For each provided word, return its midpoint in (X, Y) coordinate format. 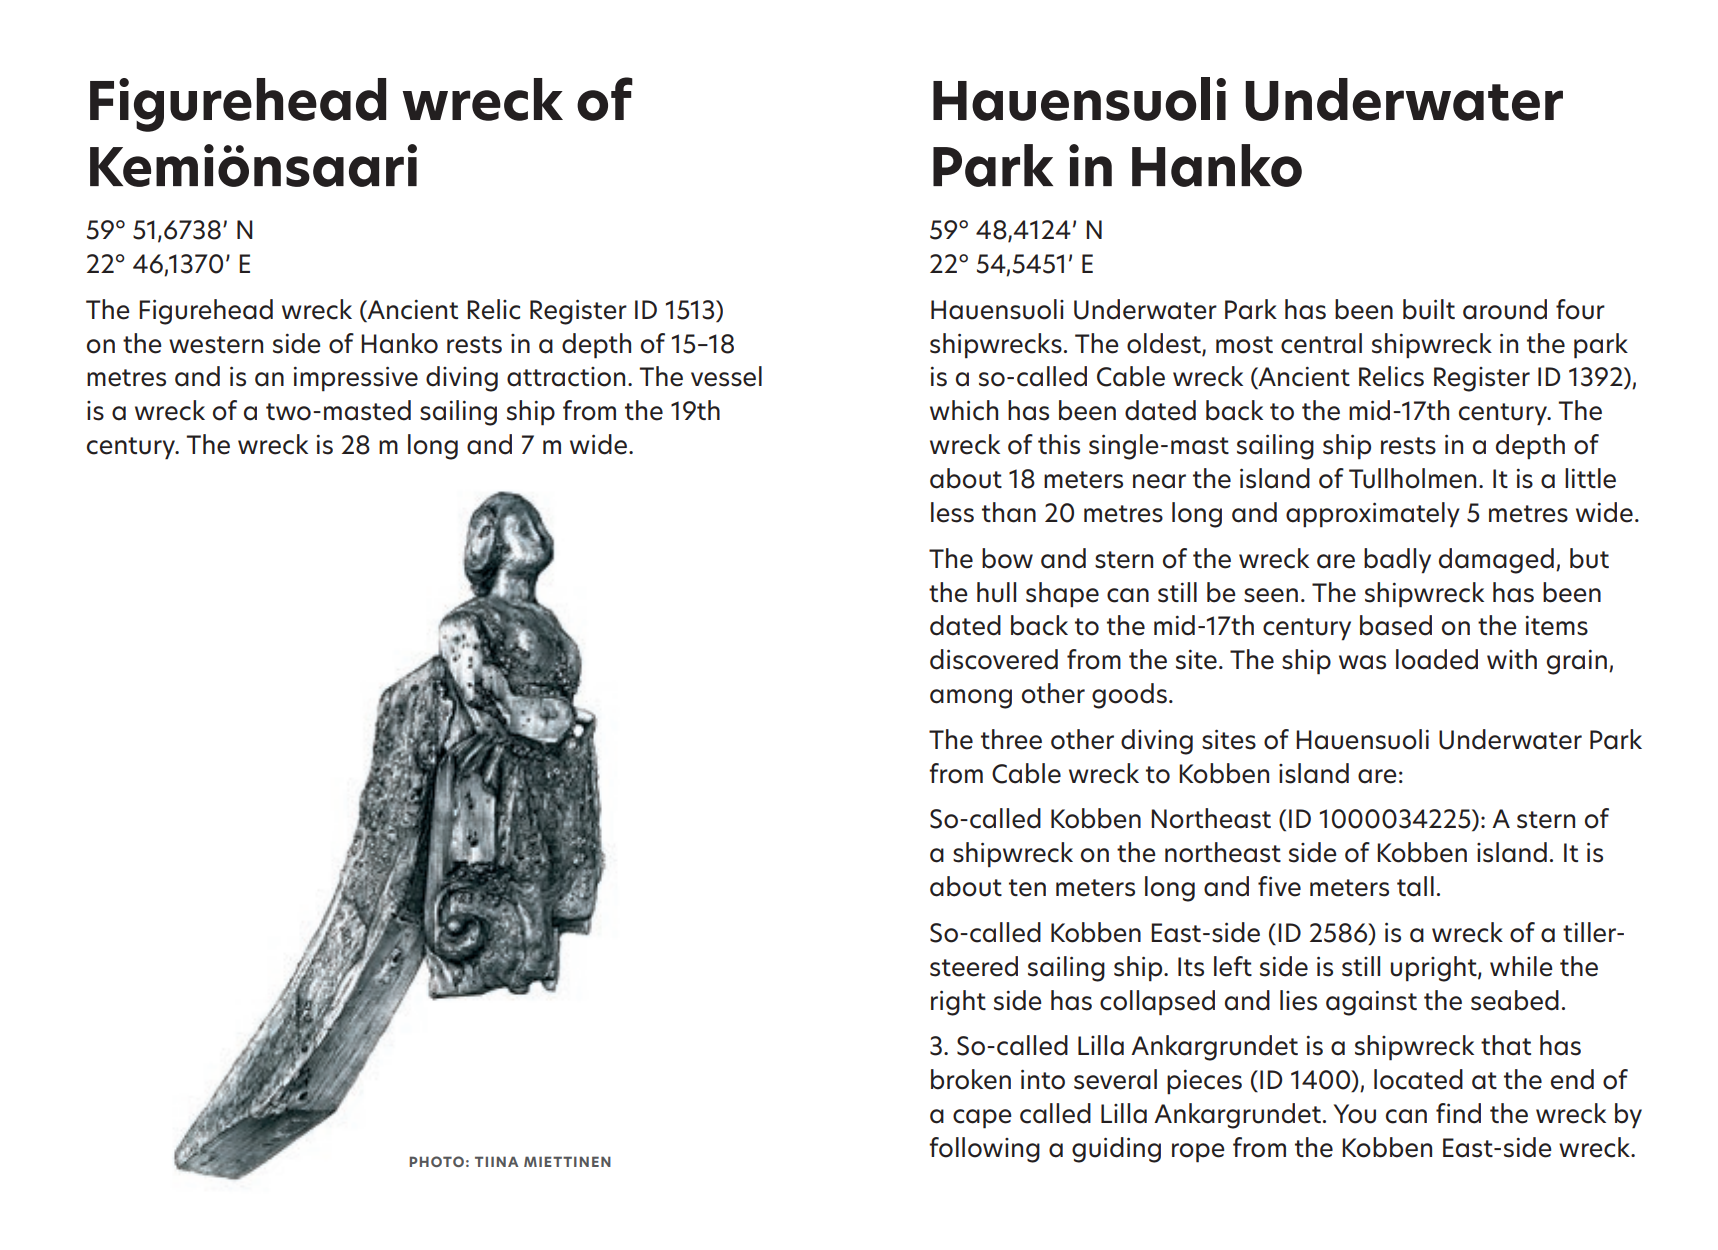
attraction (566, 377)
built (1429, 309)
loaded (1437, 659)
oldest (1165, 344)
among (971, 699)
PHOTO (436, 1161)
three (1011, 739)
